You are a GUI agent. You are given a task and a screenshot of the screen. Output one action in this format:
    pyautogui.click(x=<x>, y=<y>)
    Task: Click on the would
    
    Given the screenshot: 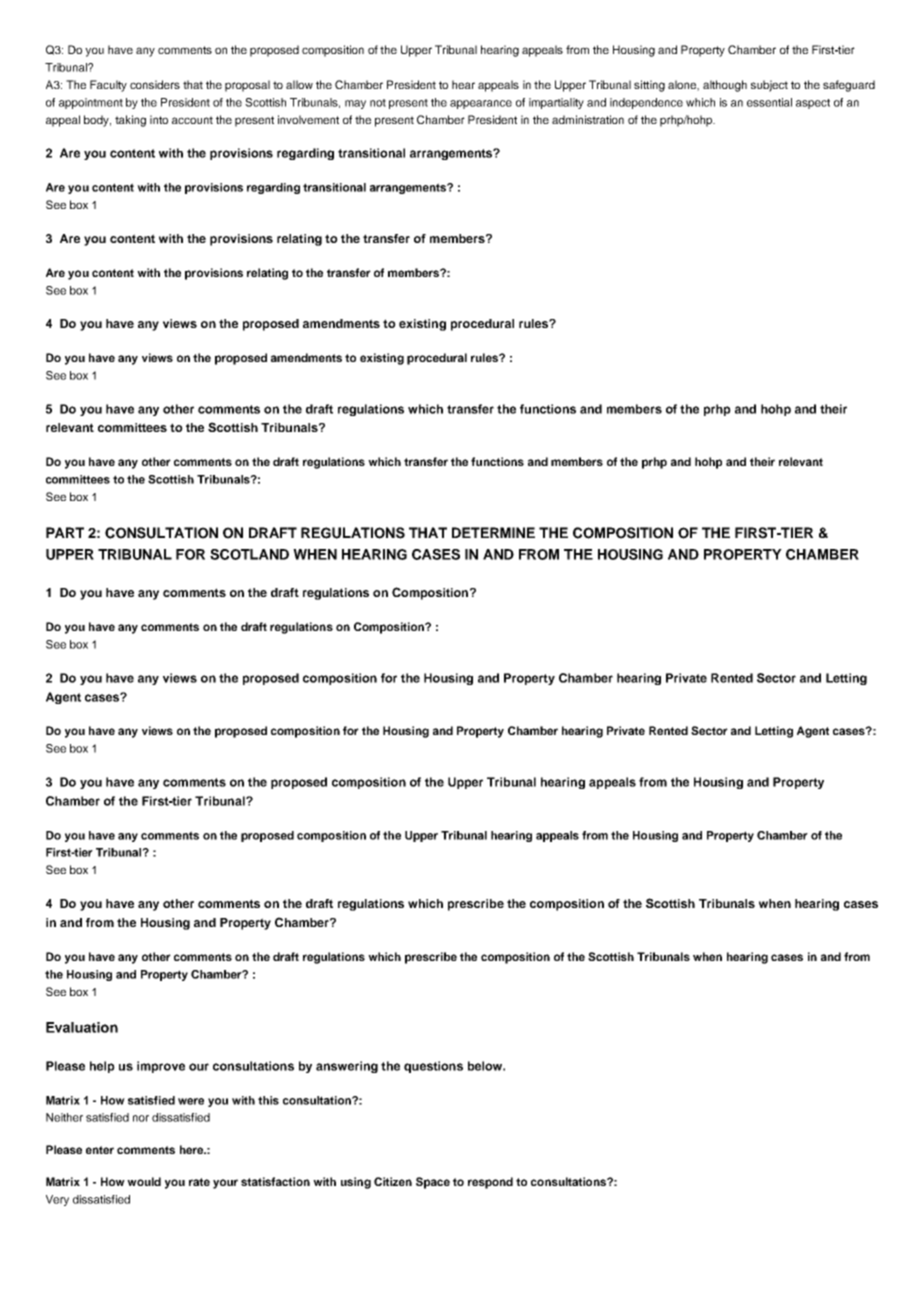 What is the action you would take?
    pyautogui.click(x=144, y=1181)
